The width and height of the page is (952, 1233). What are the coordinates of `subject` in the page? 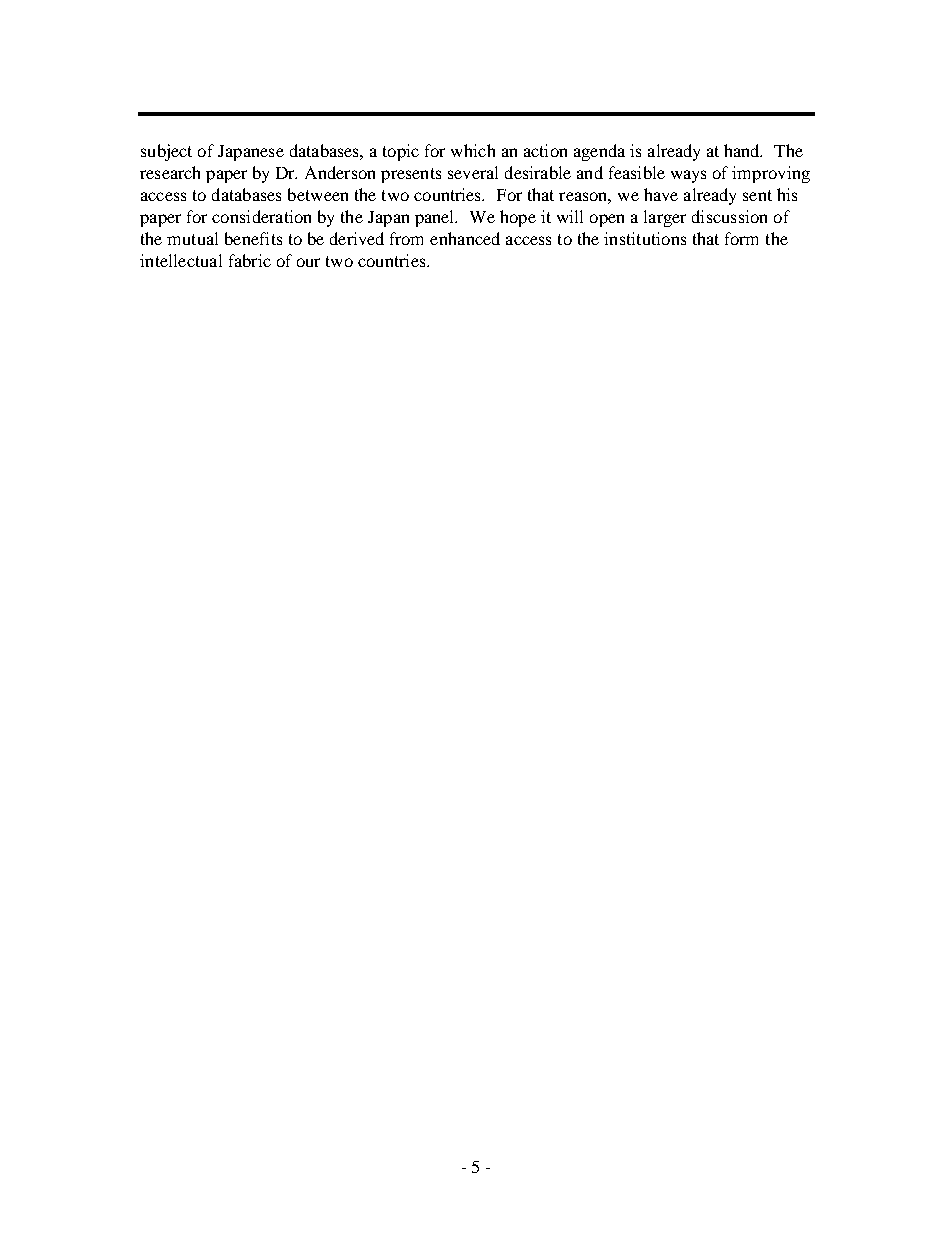 It's located at (166, 152).
